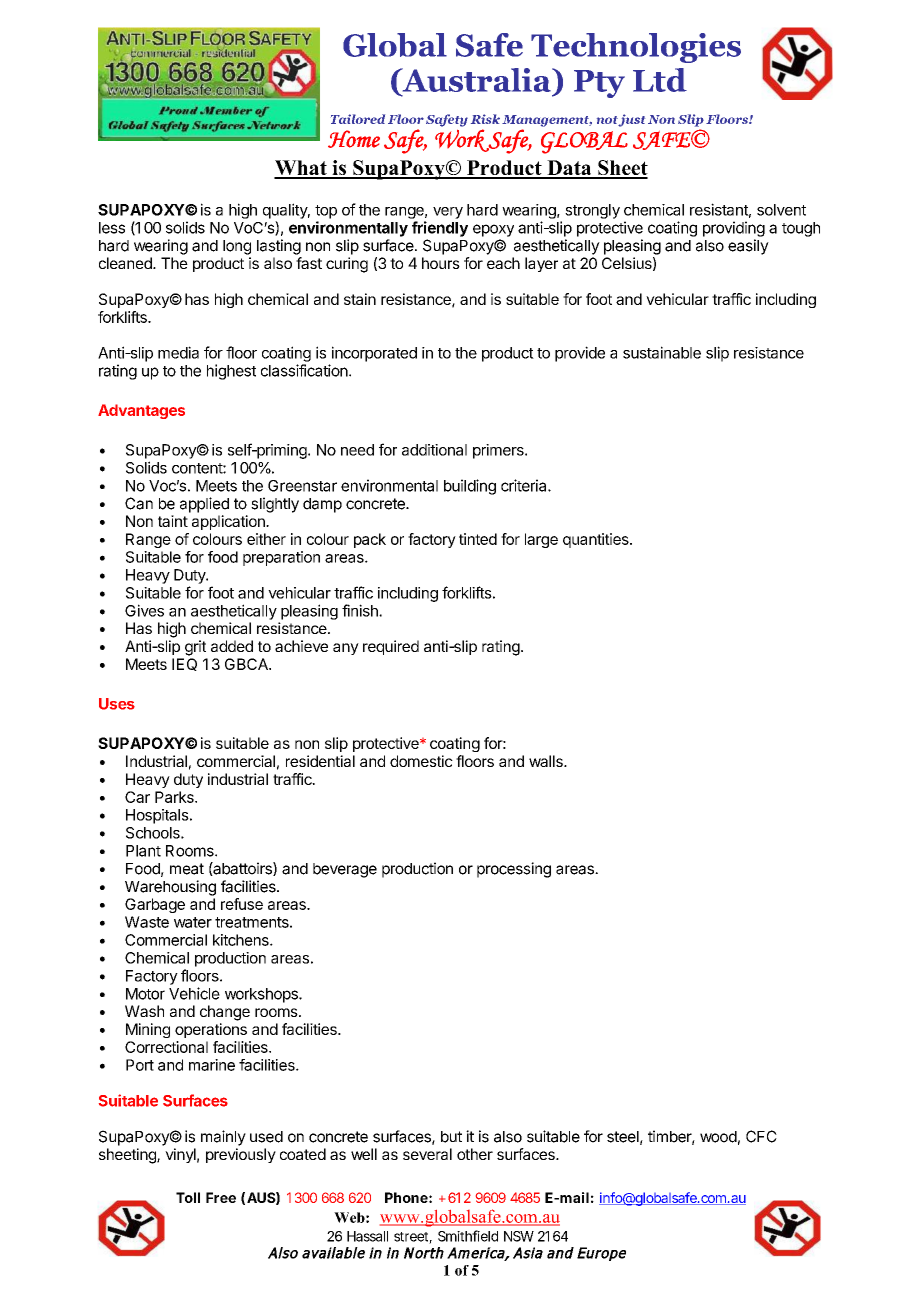  Describe the element at coordinates (514, 870) in the screenshot. I see `processing` at that location.
